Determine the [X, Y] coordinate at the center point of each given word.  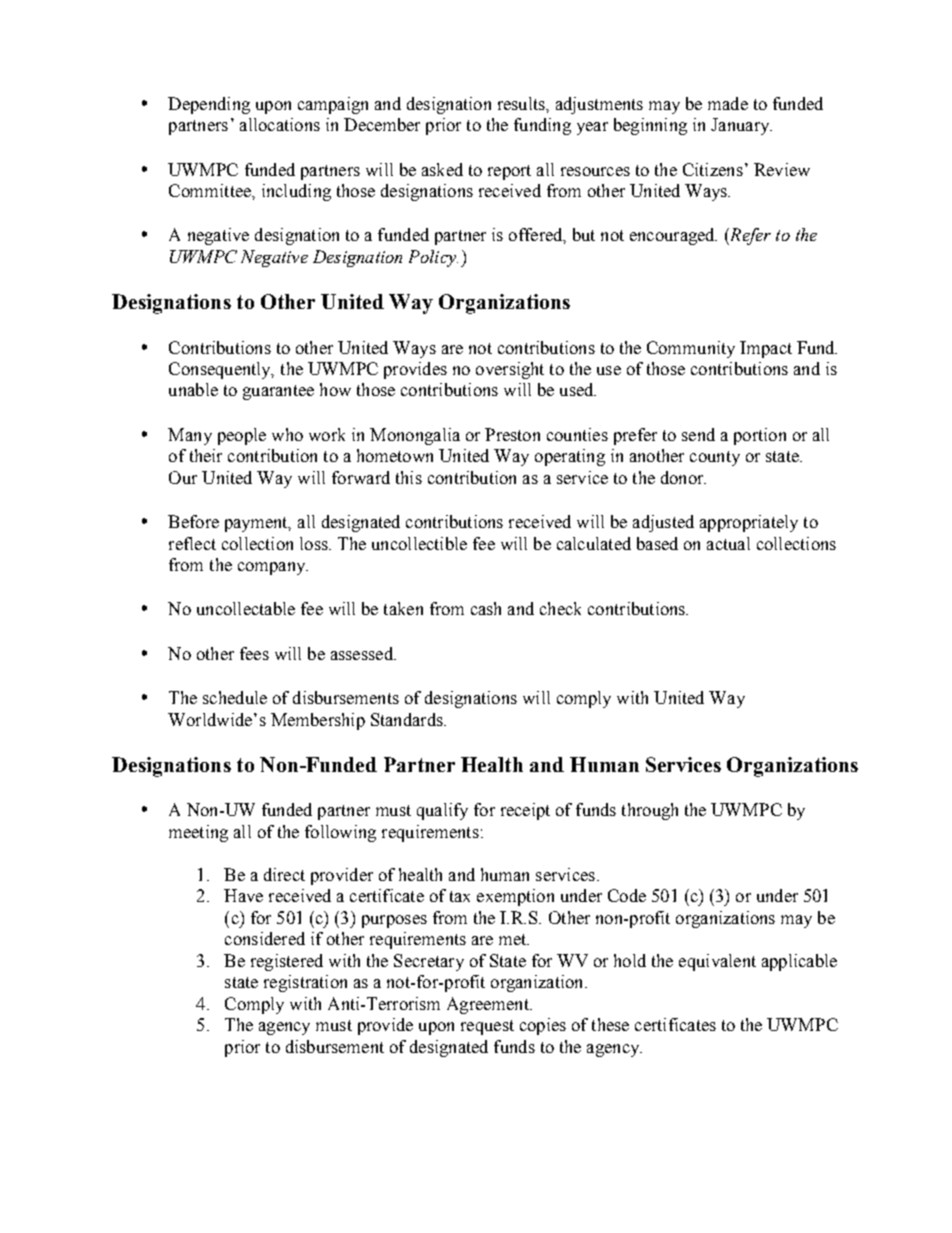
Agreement [489, 1005]
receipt [525, 811]
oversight [510, 370]
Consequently [221, 370]
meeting [198, 833]
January [741, 126]
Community [691, 349]
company [273, 568]
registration [305, 983]
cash [486, 608]
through [650, 811]
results [522, 103]
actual [728, 543]
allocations [280, 124]
